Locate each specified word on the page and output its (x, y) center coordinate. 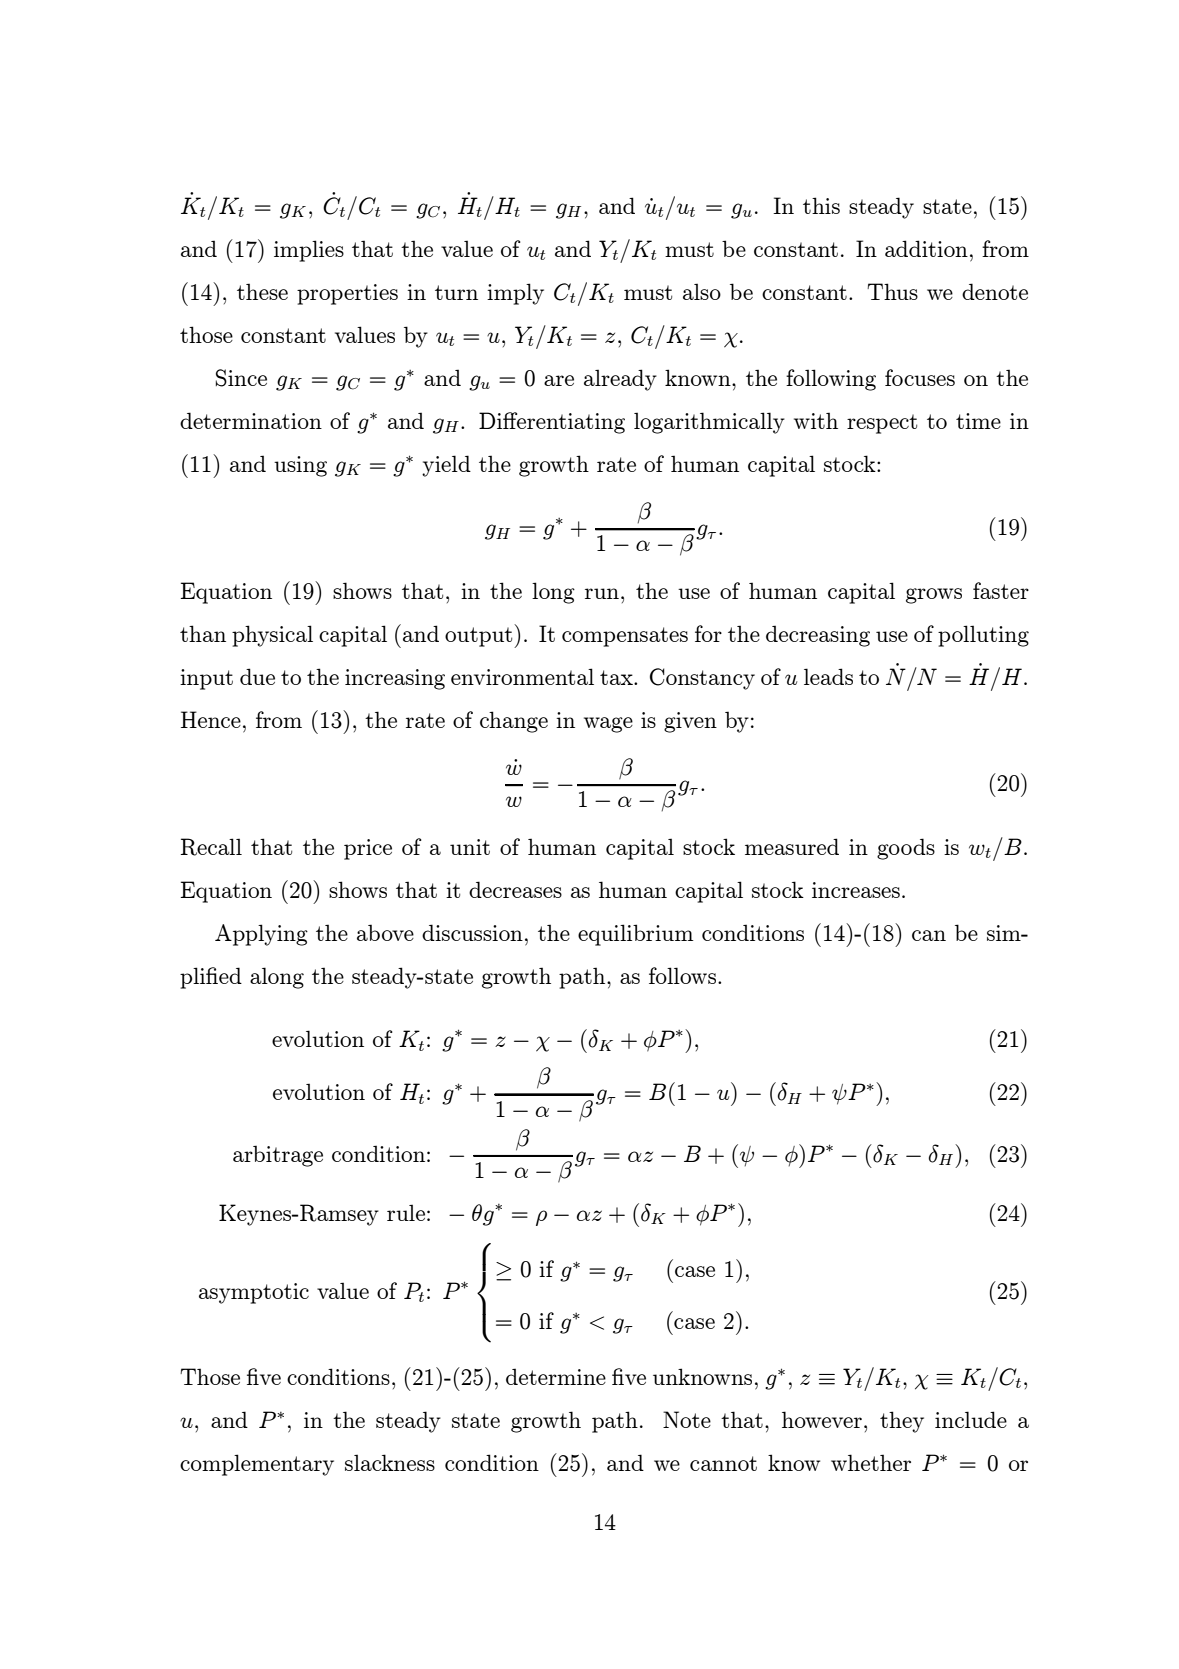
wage (608, 725)
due (257, 676)
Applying (261, 935)
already (620, 380)
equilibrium (636, 935)
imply (515, 294)
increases (856, 890)
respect (882, 424)
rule (406, 1212)
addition (926, 248)
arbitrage (278, 1156)
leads (828, 676)
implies (309, 251)
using (300, 466)
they (902, 1422)
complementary (257, 1465)
